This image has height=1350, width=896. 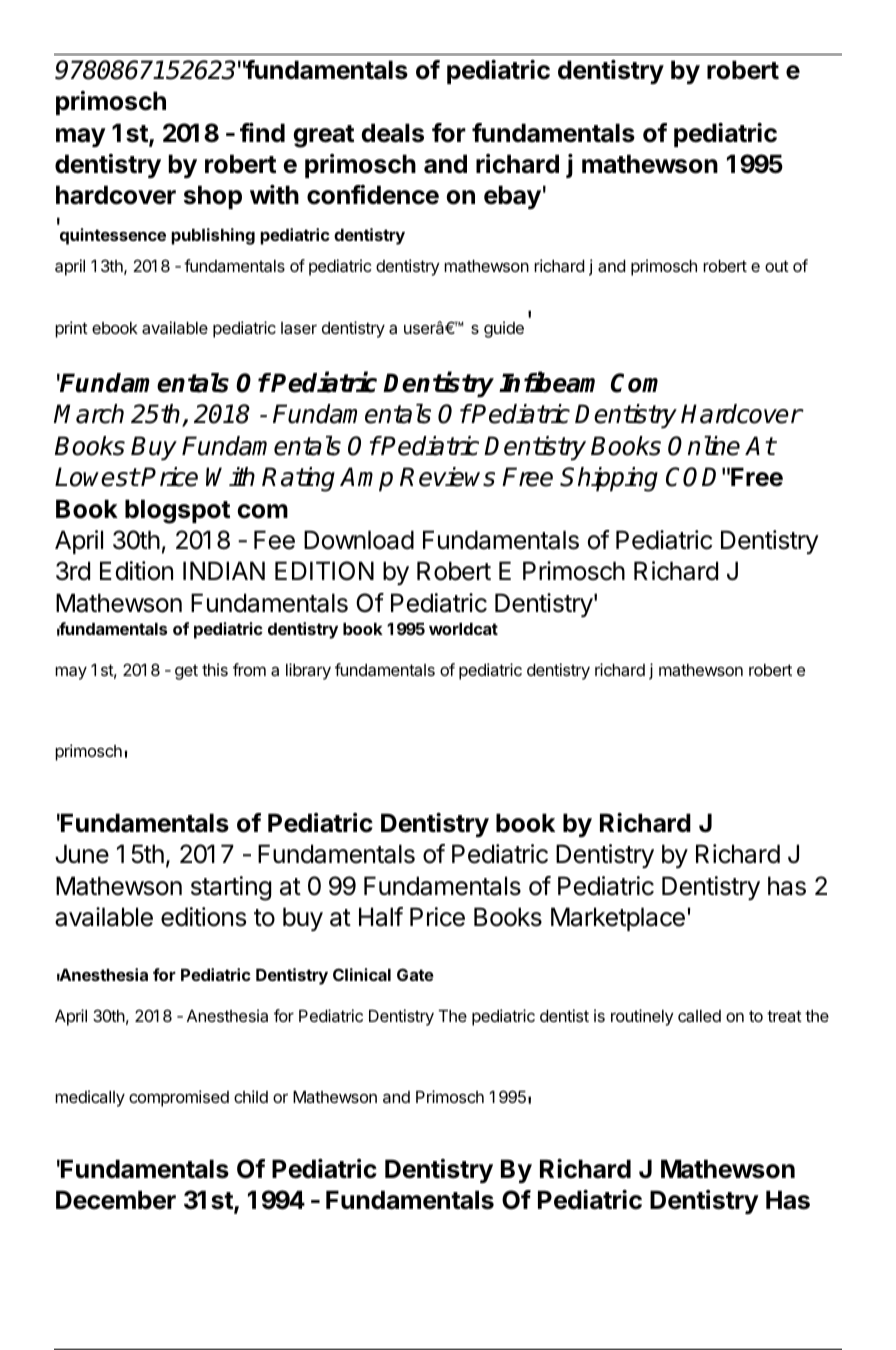 I want to click on Shipping, so click(x=609, y=479).
